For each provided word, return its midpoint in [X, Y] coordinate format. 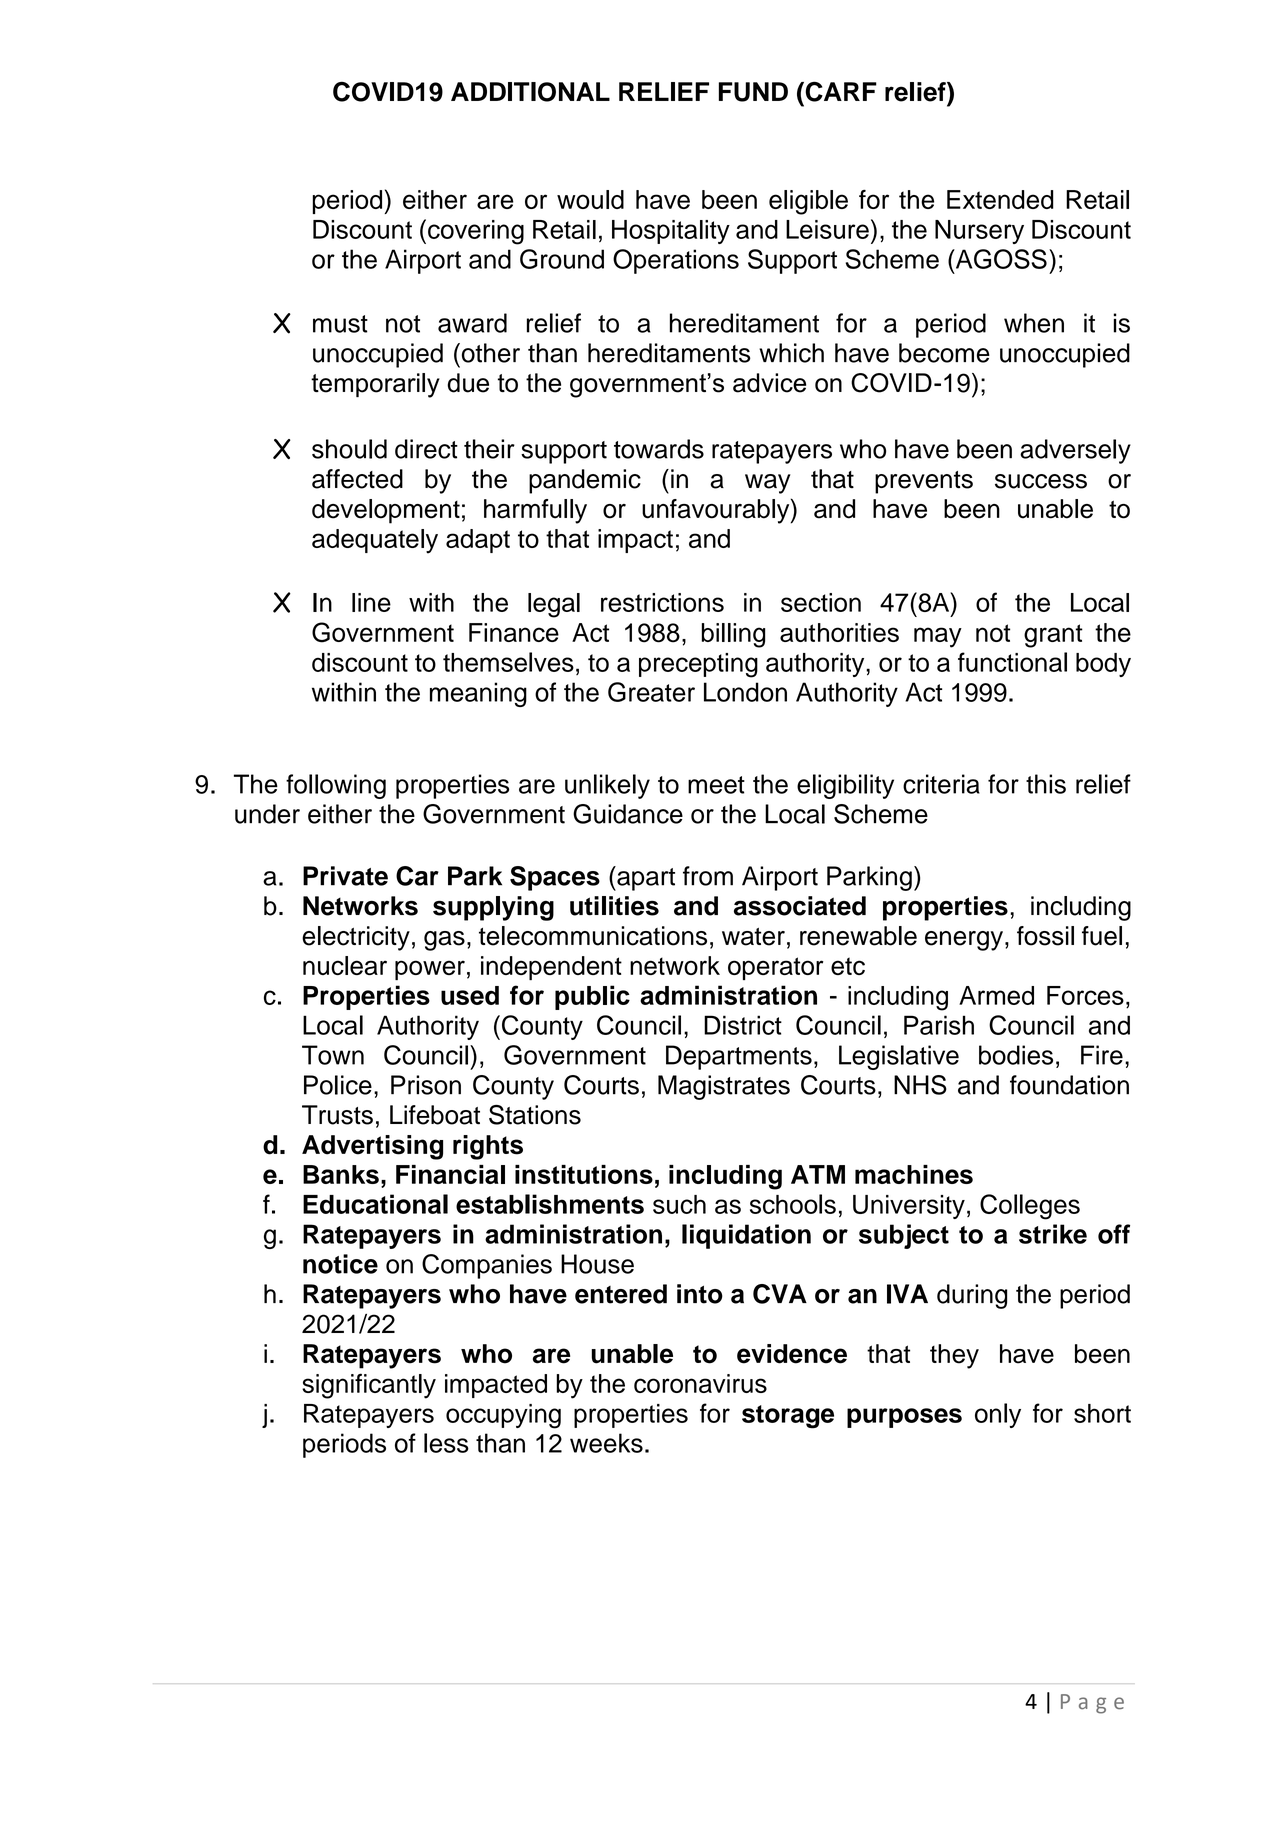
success [1041, 481]
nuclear [345, 965]
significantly [369, 1386]
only [998, 1415]
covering [476, 232]
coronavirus [700, 1383]
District [743, 1025]
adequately [375, 541]
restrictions [662, 602]
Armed [996, 995]
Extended [1000, 199]
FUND [753, 92]
